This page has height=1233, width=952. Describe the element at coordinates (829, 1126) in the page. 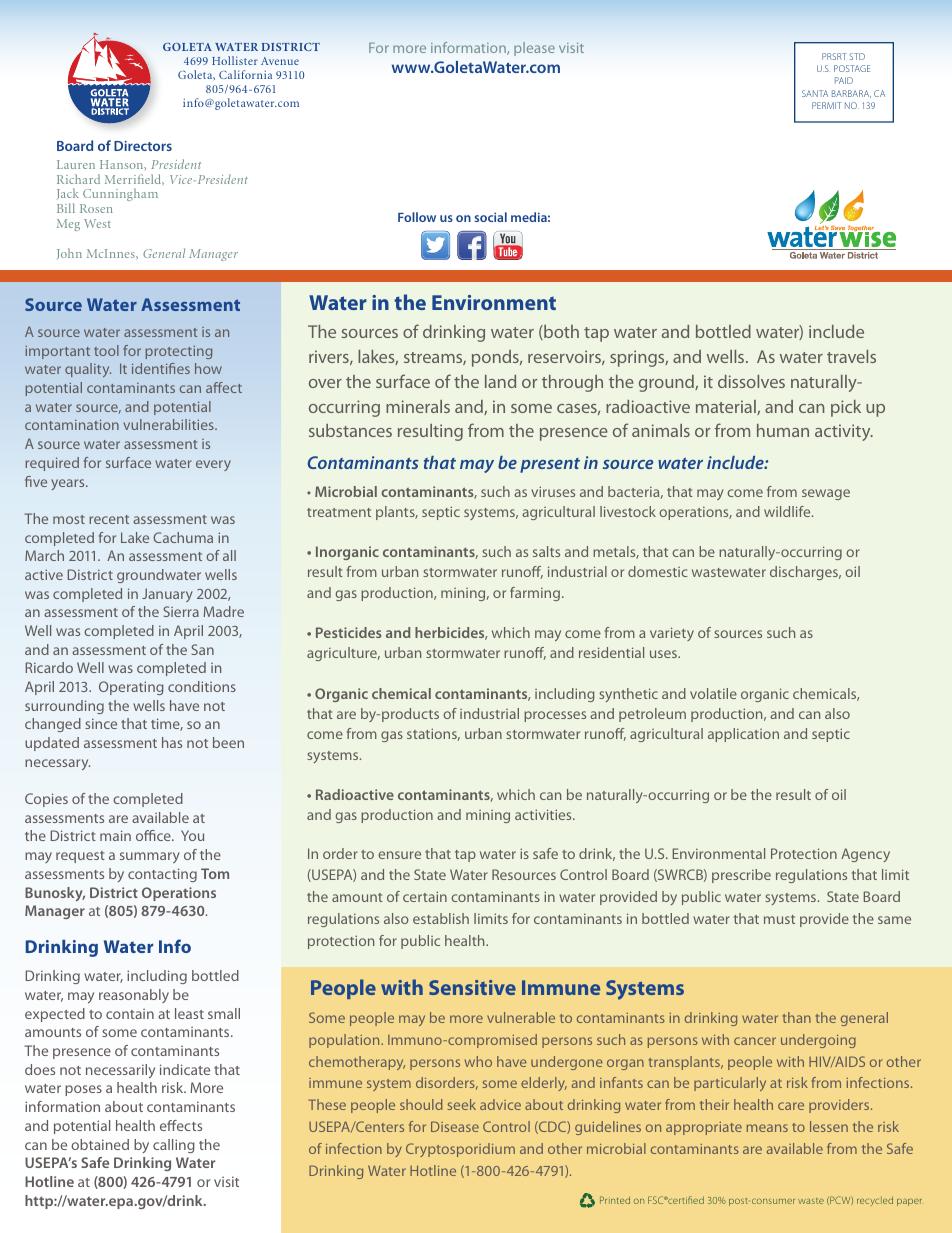

I see `lessen` at that location.
